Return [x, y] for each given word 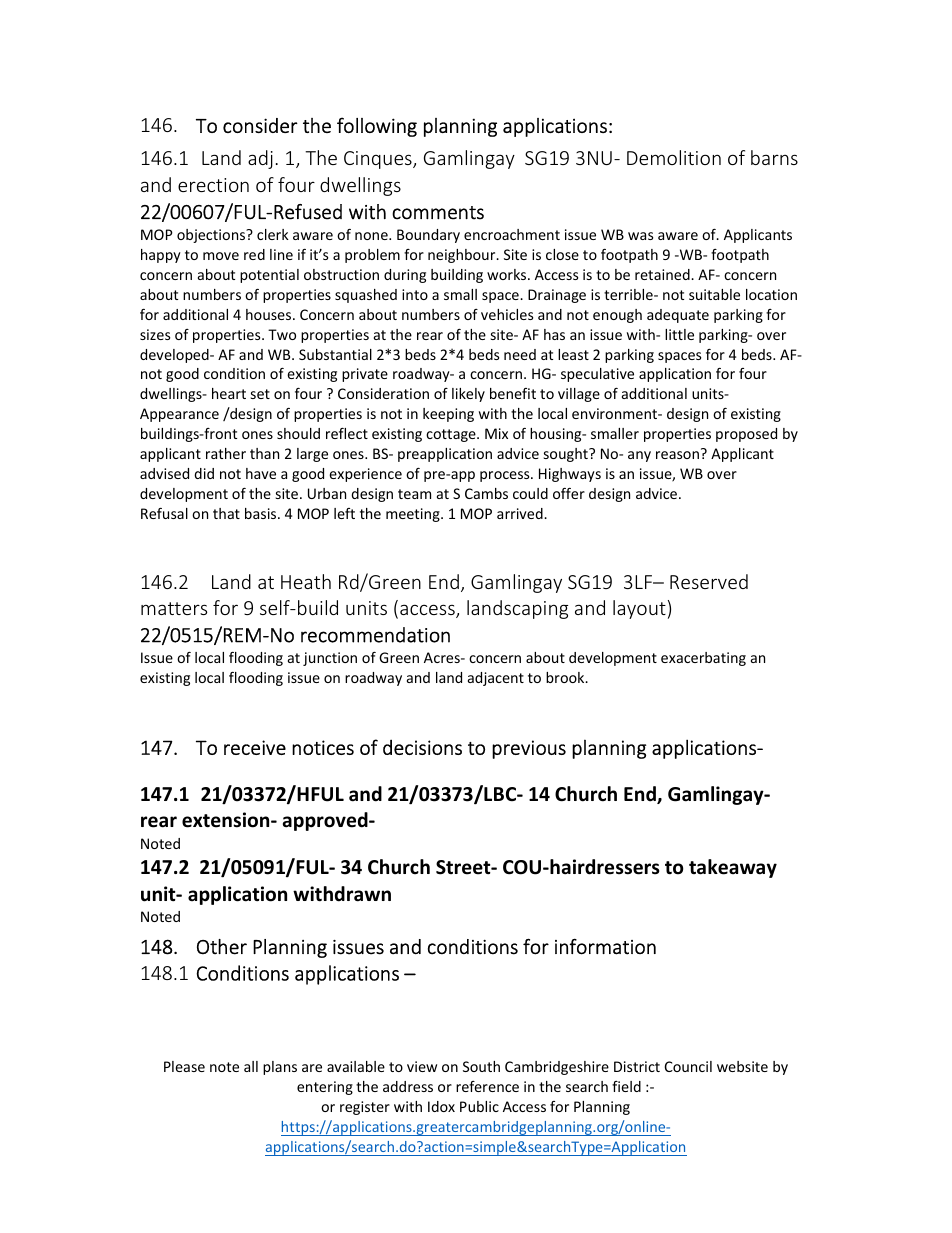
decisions [422, 747]
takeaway [733, 868]
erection [213, 185]
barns [774, 157]
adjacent [496, 679]
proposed [746, 435]
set [260, 394]
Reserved [709, 581]
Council [688, 1066]
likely [468, 395]
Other [222, 947]
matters [174, 608]
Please [184, 1066]
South [481, 1066]
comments [438, 213]
